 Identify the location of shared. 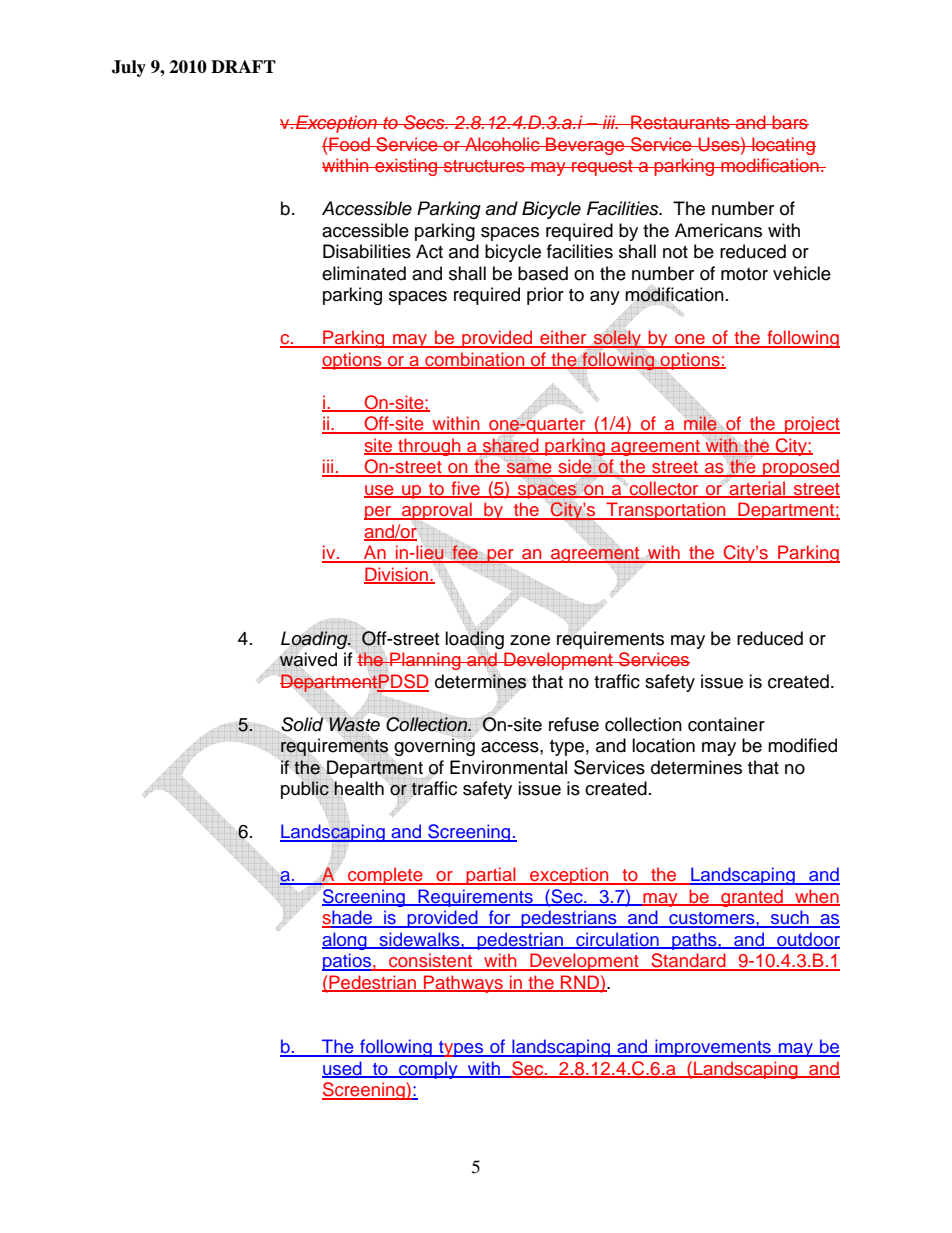
(510, 446).
